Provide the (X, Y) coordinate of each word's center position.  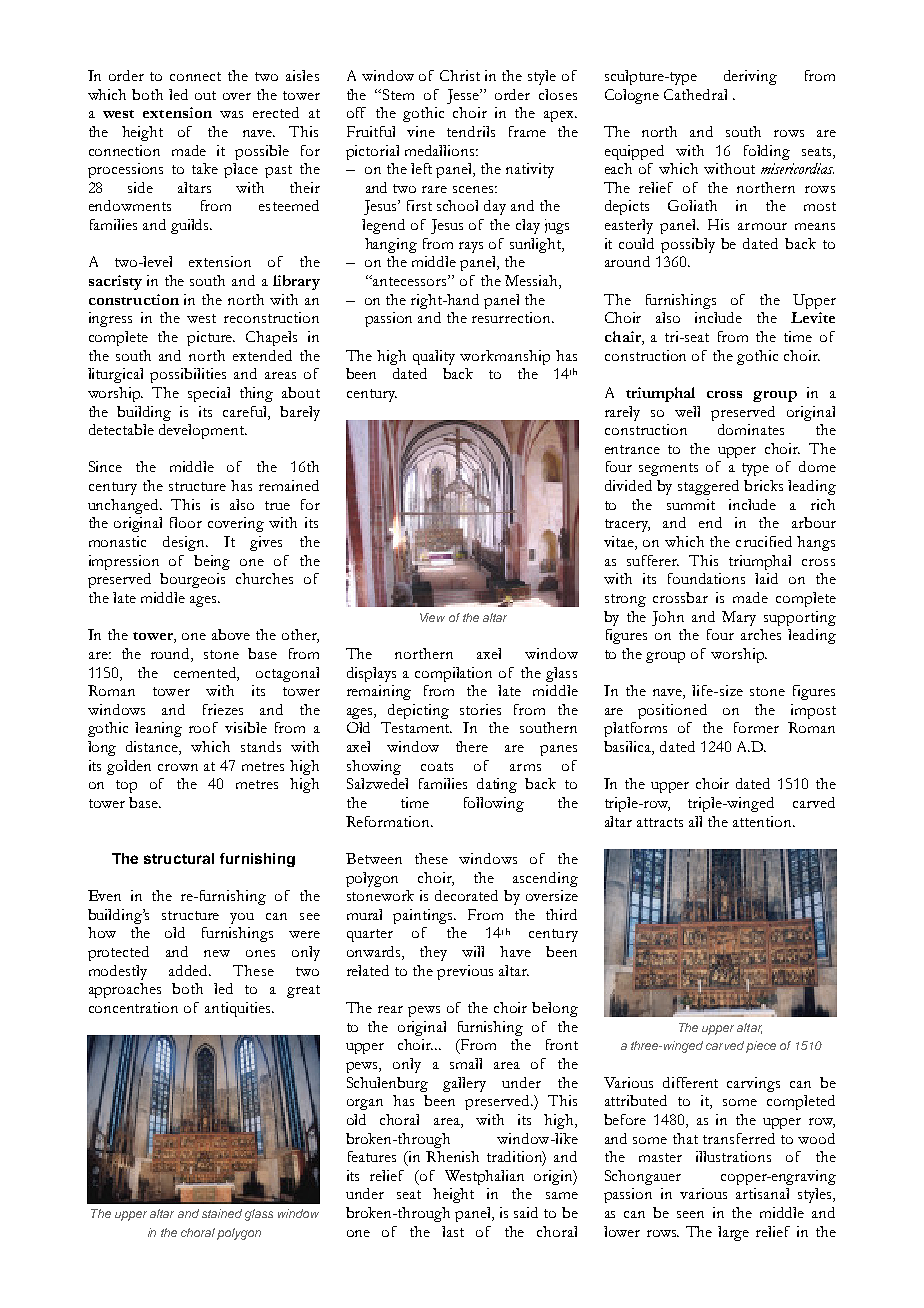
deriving (750, 77)
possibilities (188, 375)
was (231, 114)
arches (761, 634)
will (473, 951)
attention (764, 821)
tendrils (471, 131)
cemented (206, 673)
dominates (751, 429)
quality (434, 357)
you (242, 918)
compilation (453, 674)
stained (222, 1213)
